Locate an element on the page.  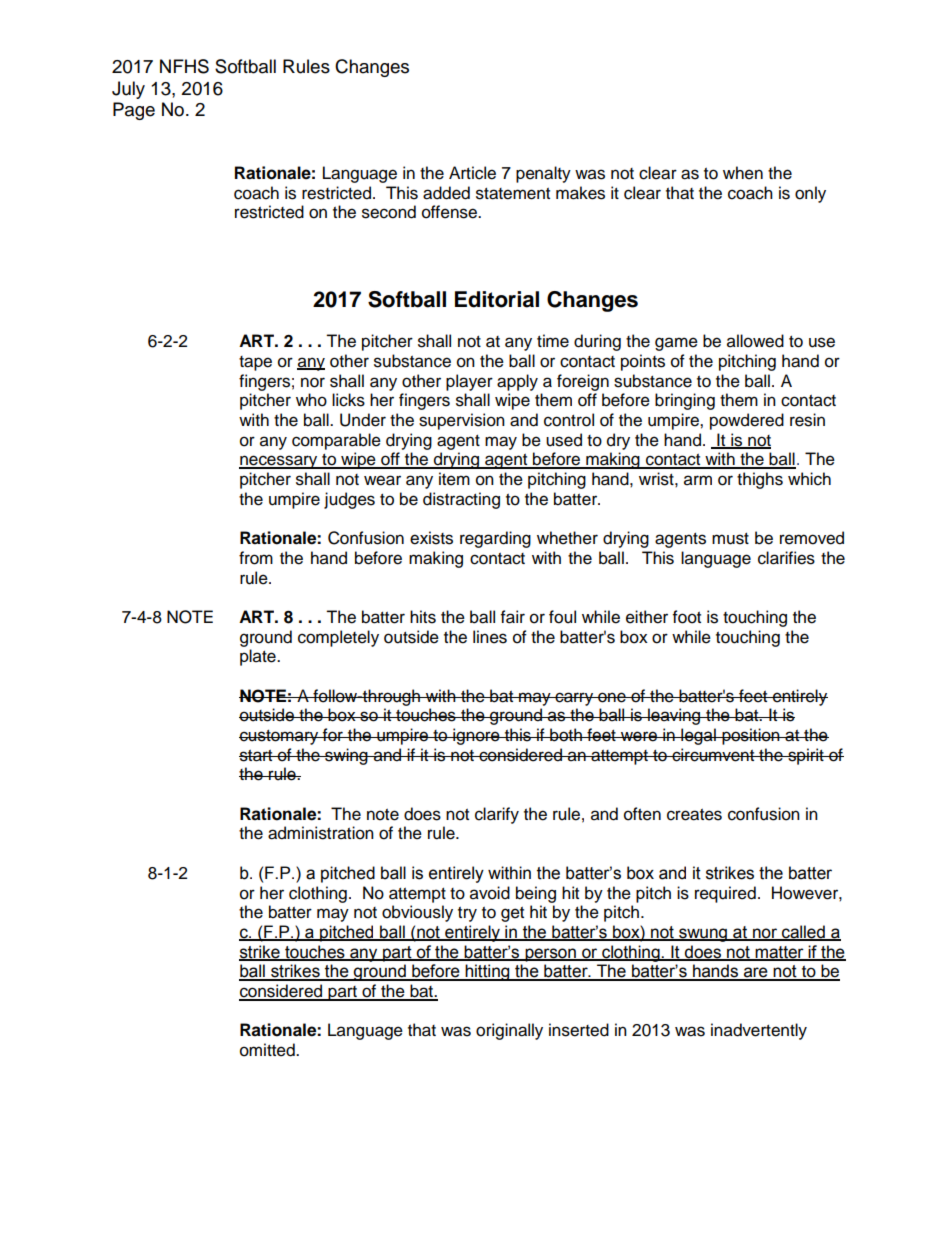
tape is located at coordinates (255, 363).
